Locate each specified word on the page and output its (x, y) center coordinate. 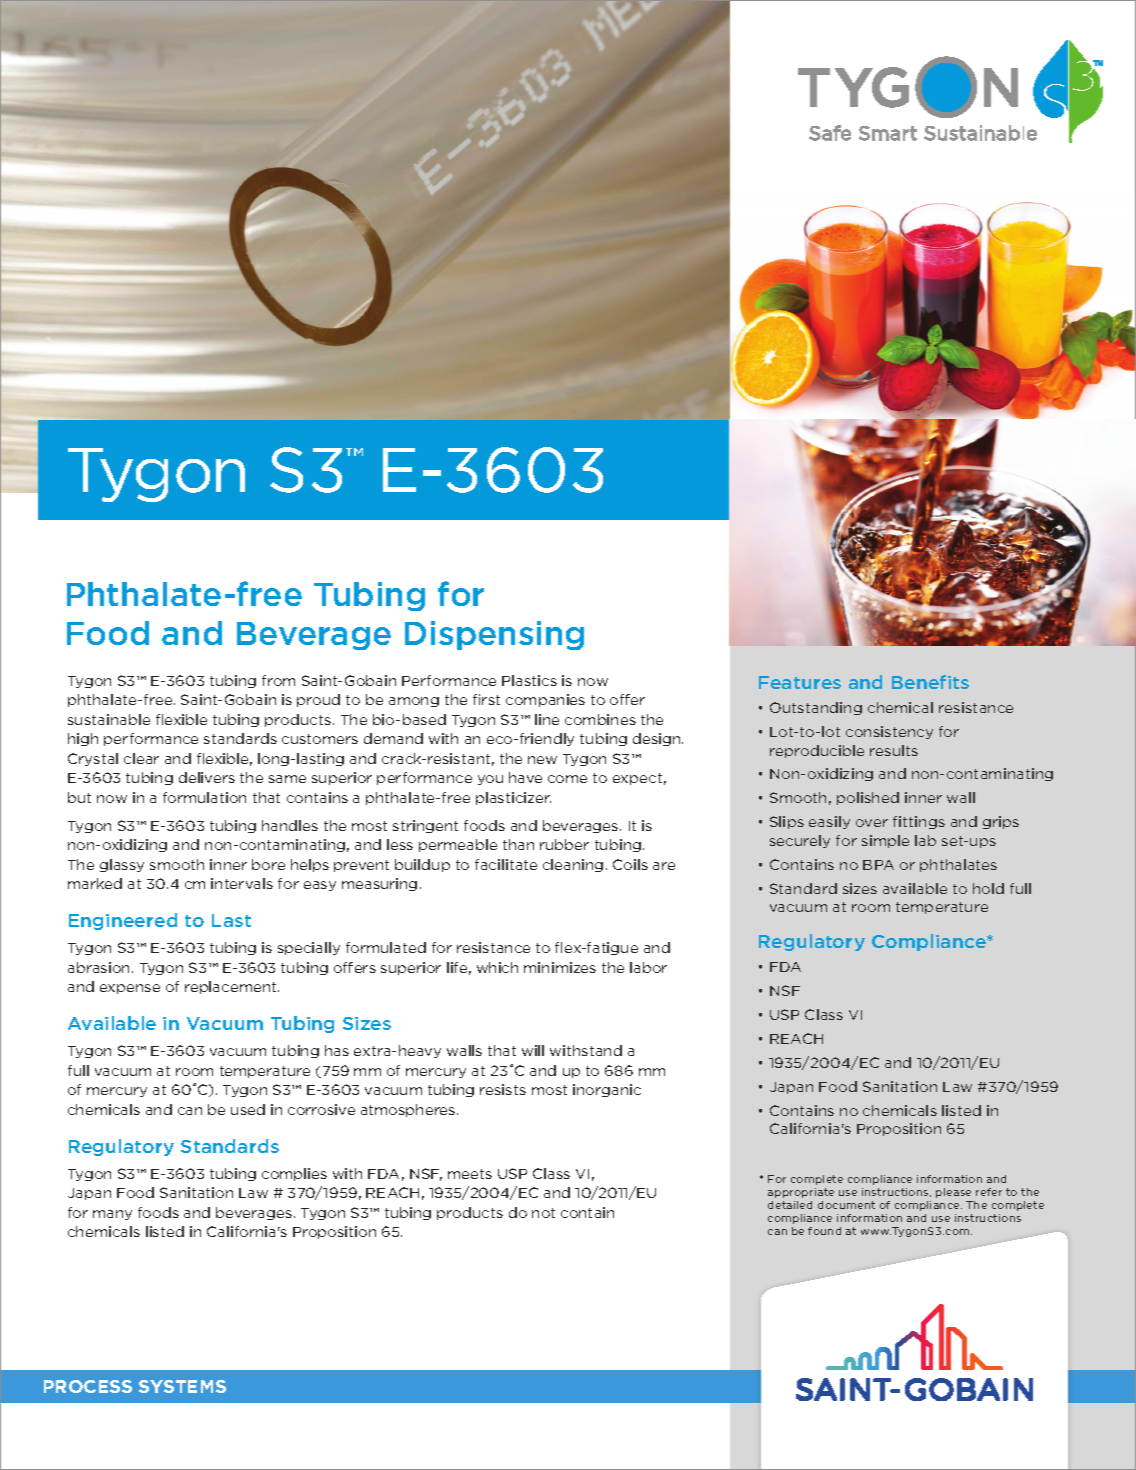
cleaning (573, 865)
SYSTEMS (182, 1386)
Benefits (930, 682)
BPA (878, 865)
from (278, 680)
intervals (242, 883)
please (953, 1193)
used (248, 1109)
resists (503, 1089)
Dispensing (494, 635)
